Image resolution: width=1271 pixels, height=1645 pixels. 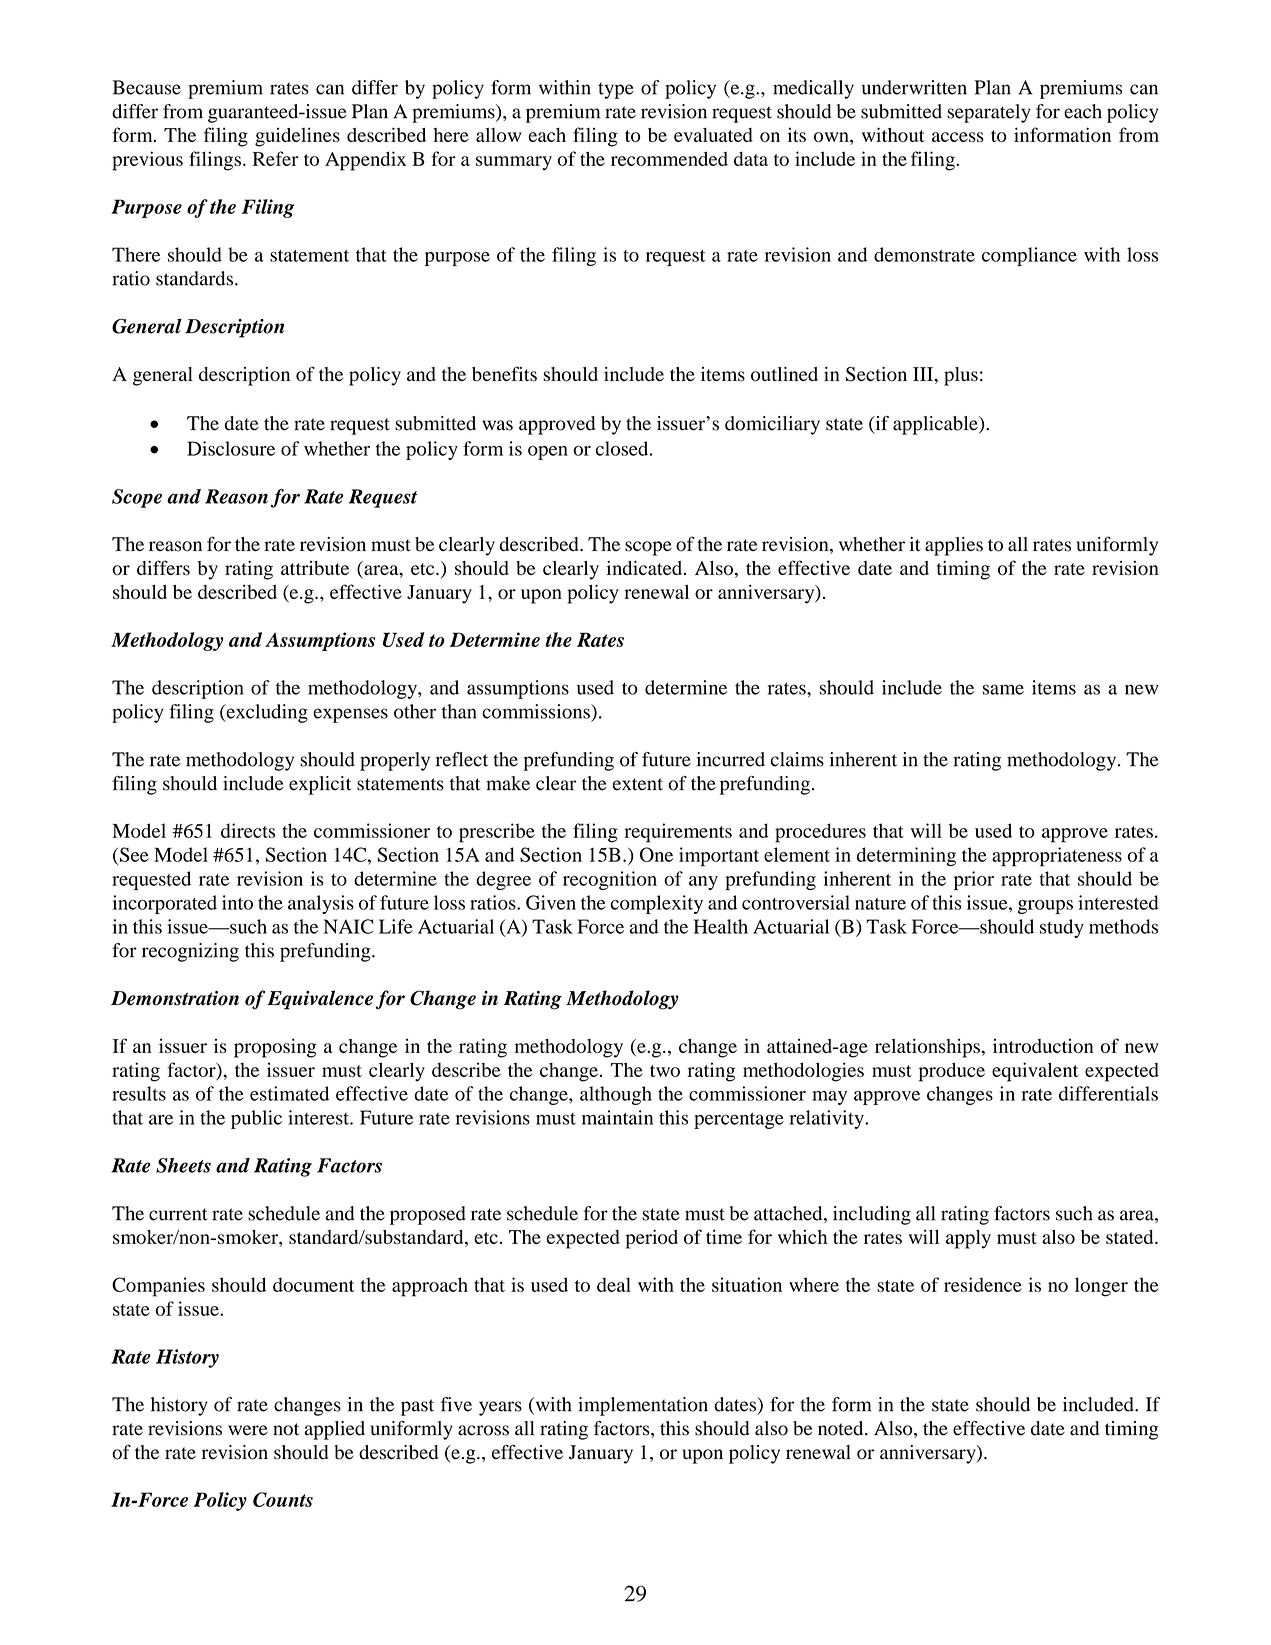 What do you see at coordinates (936, 425) in the page?
I see `applicable` at bounding box center [936, 425].
